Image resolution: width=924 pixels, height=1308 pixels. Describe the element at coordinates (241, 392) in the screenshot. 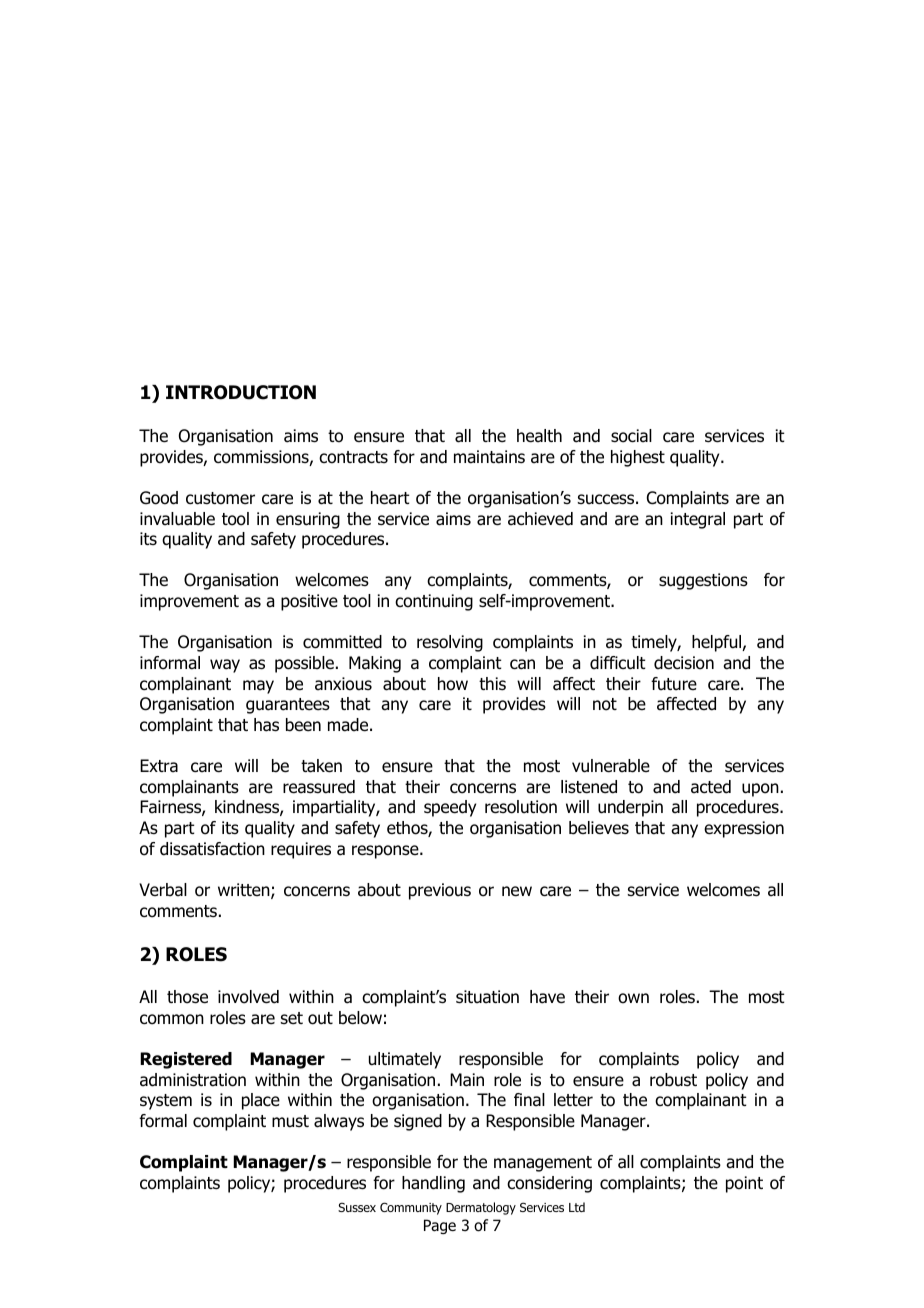

I see `INTRODUCTION` at that location.
